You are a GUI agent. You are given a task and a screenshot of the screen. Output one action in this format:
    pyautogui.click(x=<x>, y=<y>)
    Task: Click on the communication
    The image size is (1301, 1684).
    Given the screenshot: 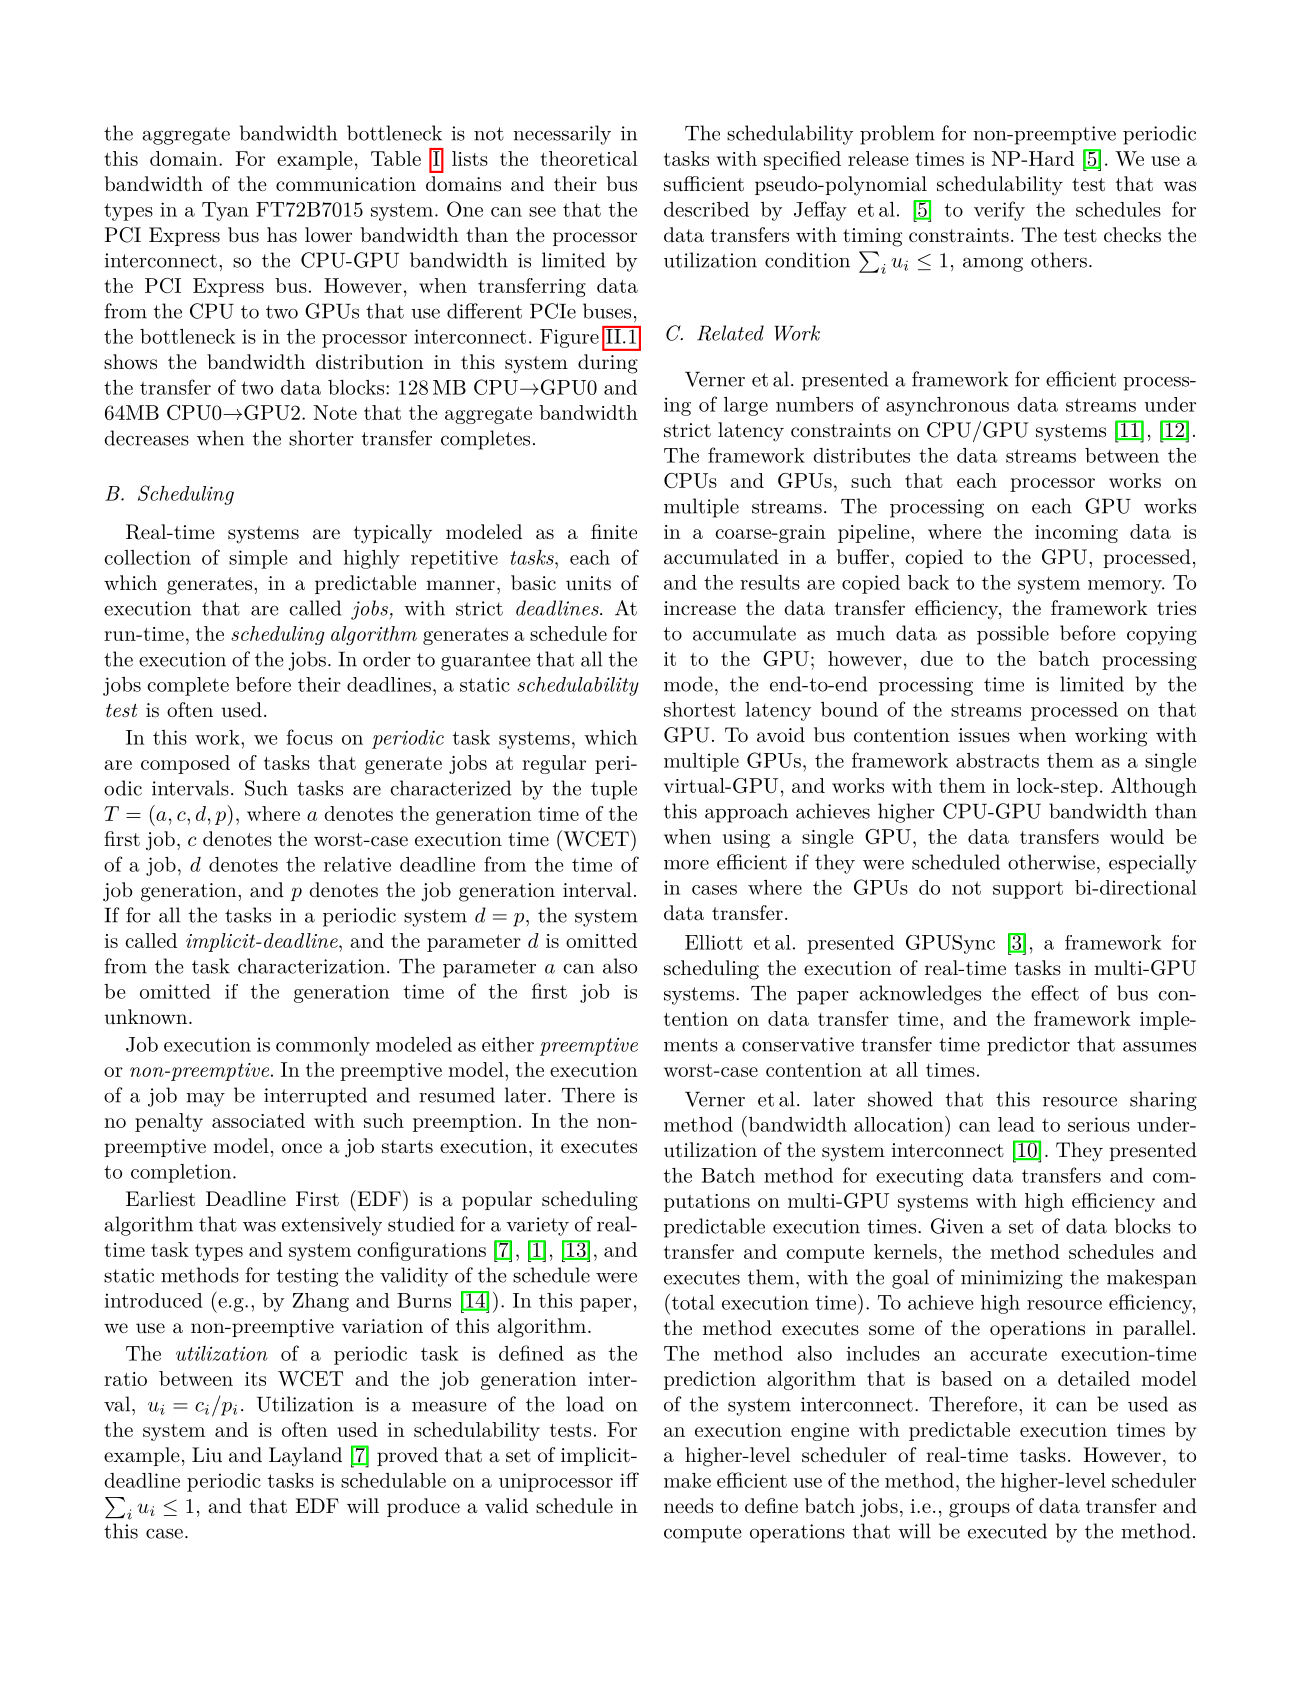 What is the action you would take?
    pyautogui.click(x=346, y=184)
